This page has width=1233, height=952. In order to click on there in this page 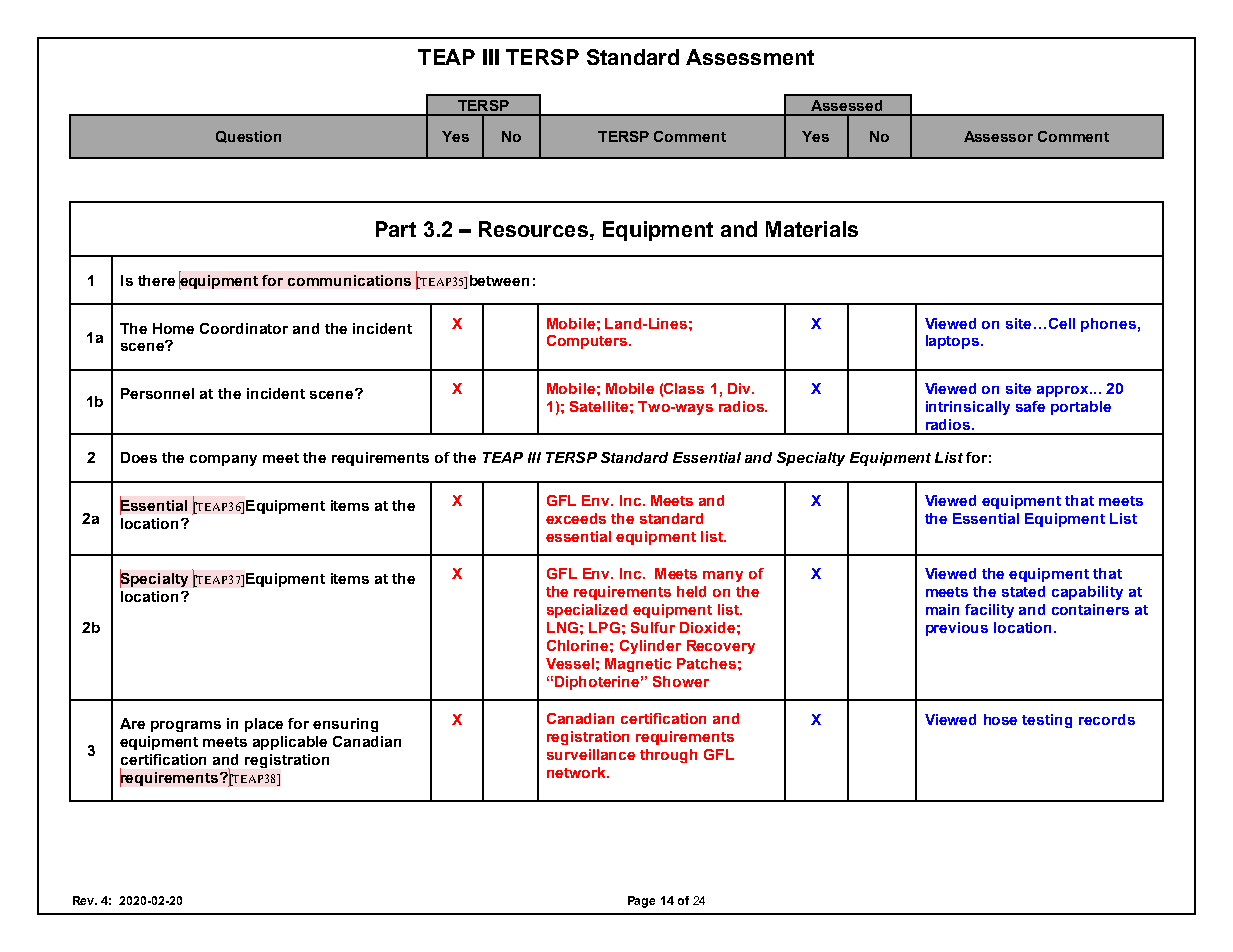, I will do `click(156, 280)`.
